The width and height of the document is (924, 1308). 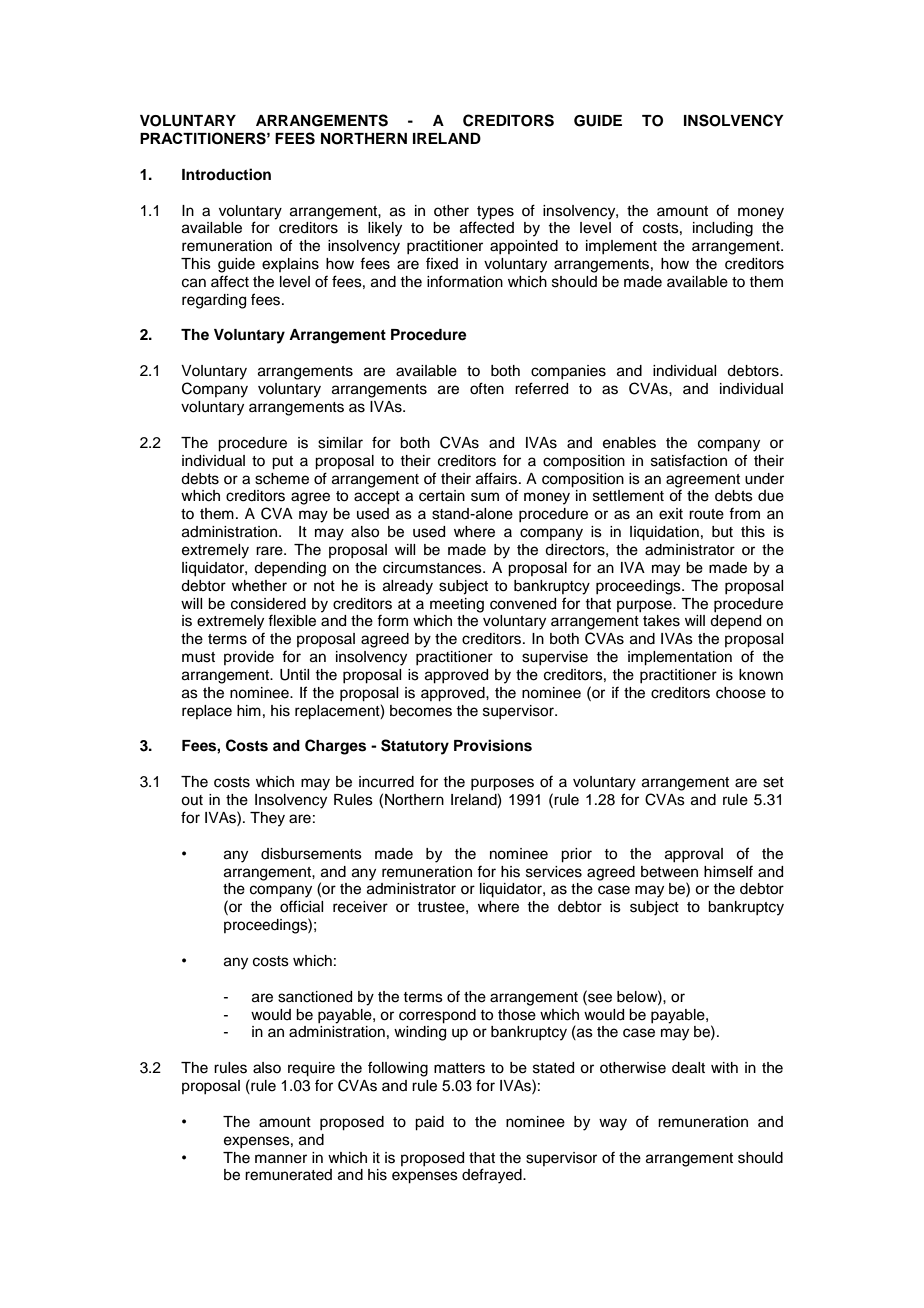 I want to click on route, so click(x=706, y=514).
